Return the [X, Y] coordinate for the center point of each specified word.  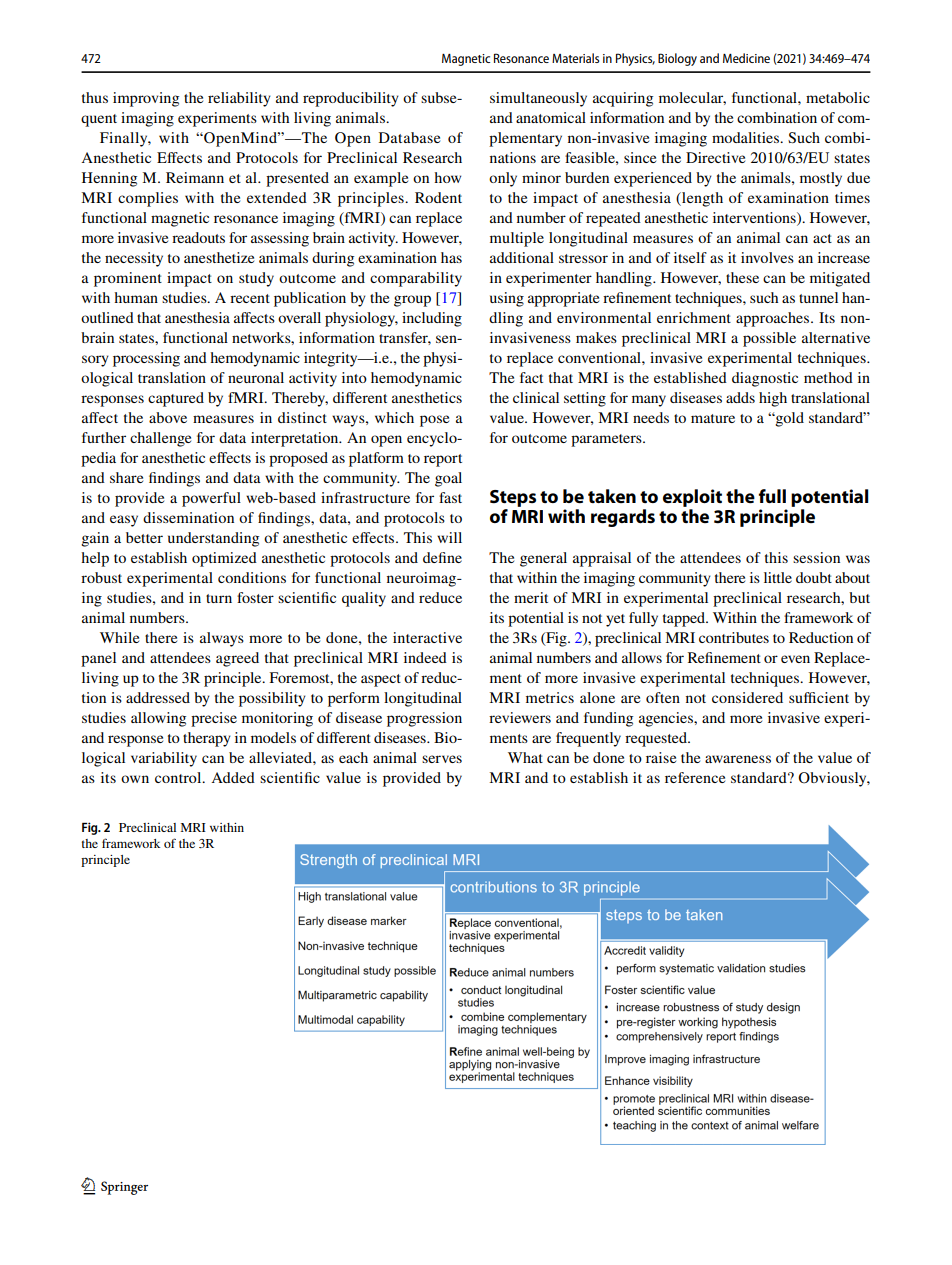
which [394, 417]
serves [442, 759]
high [773, 399]
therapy [207, 739]
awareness [738, 759]
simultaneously [538, 99]
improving [146, 99]
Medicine [746, 58]
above [168, 417]
